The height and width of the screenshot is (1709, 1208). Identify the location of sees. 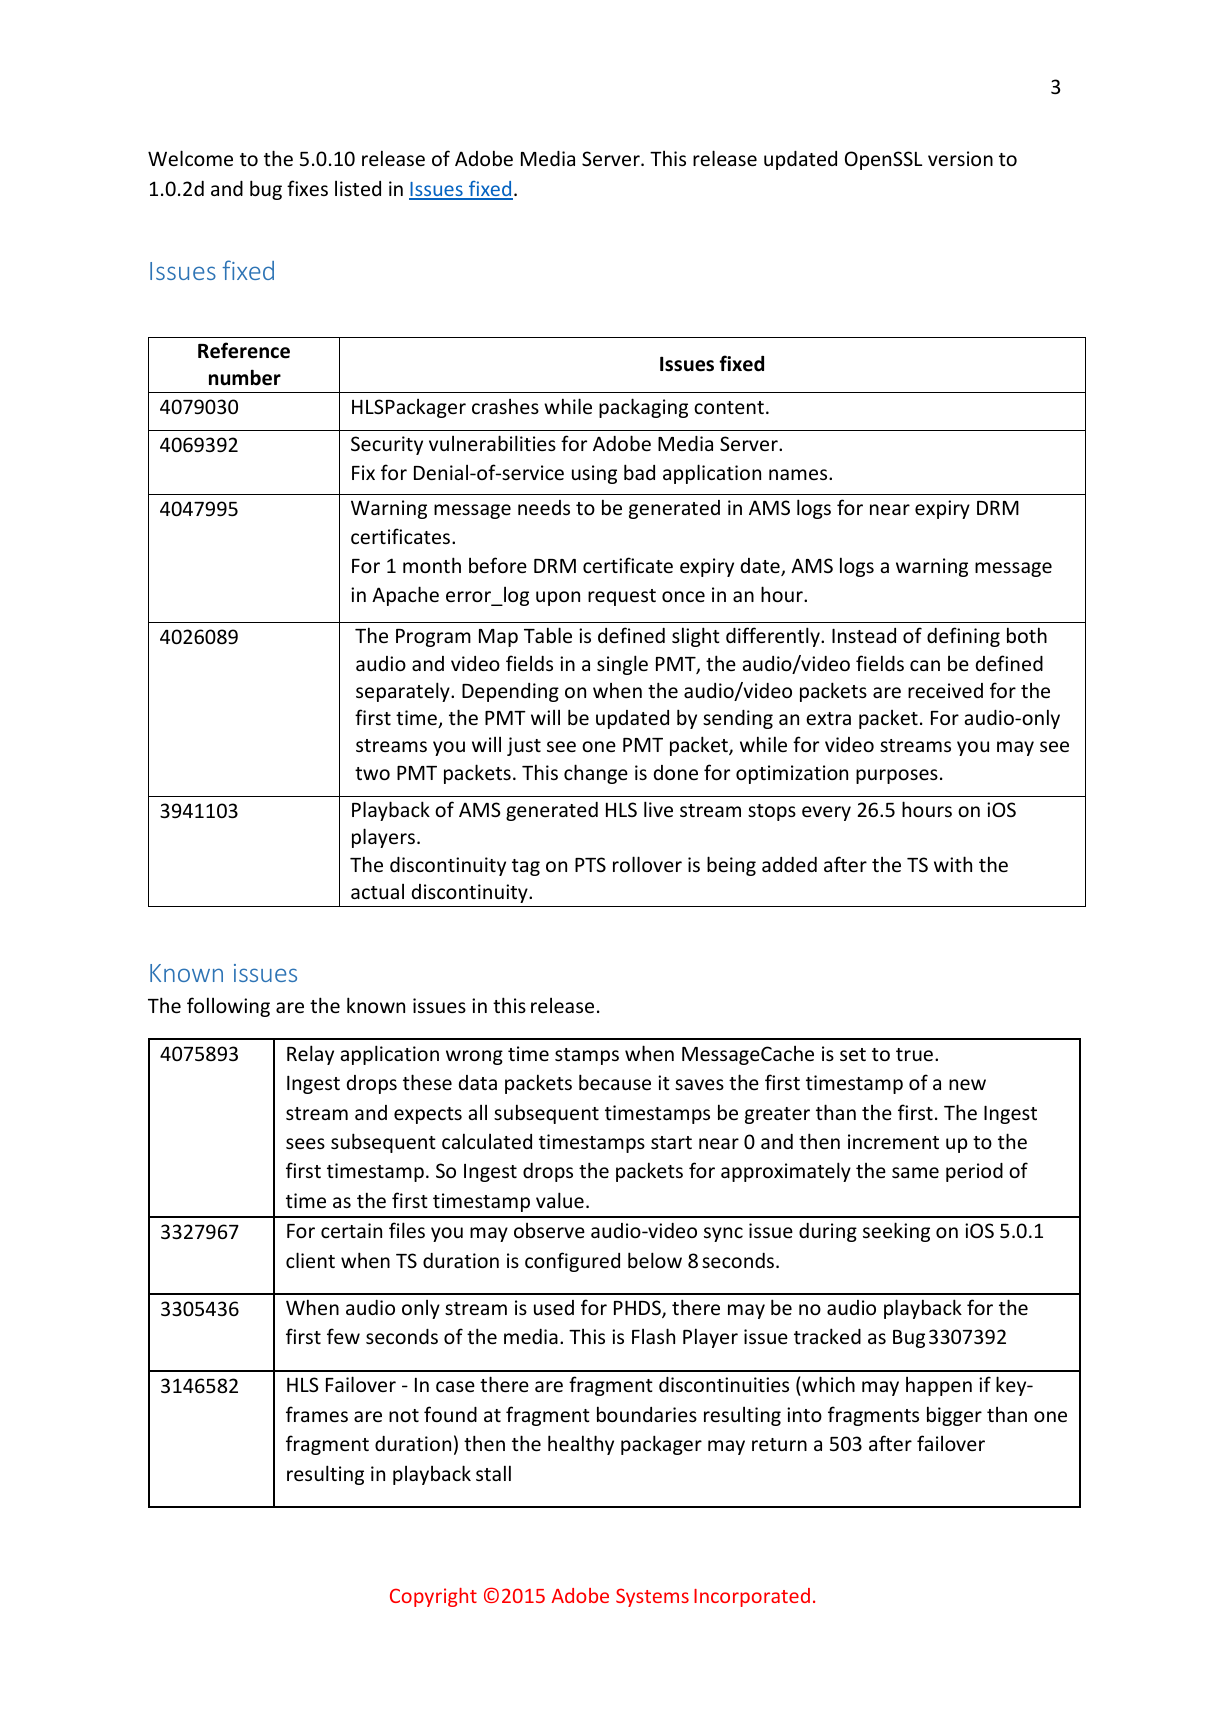
(305, 1143).
